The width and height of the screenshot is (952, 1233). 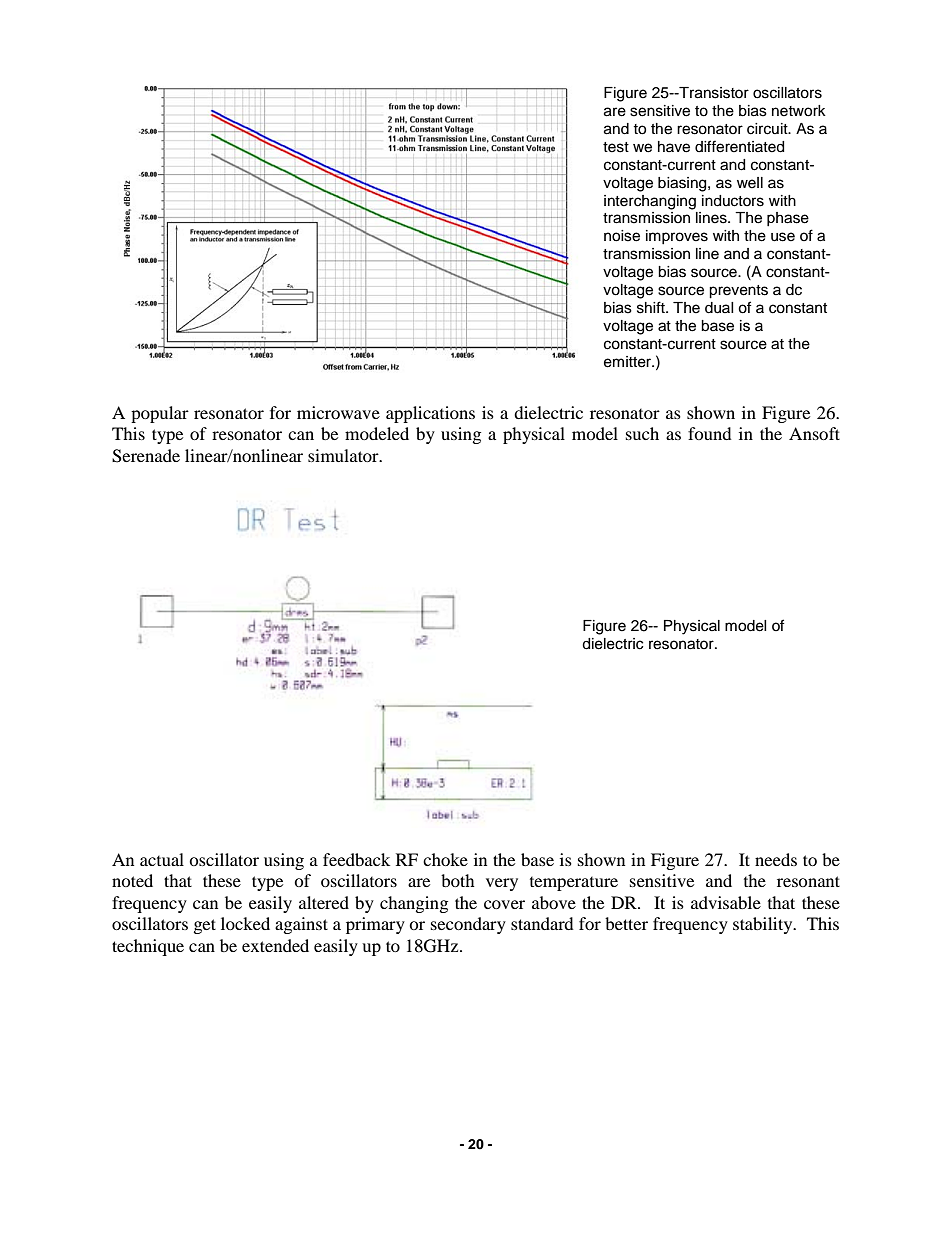 I want to click on differentiated, so click(x=739, y=146).
